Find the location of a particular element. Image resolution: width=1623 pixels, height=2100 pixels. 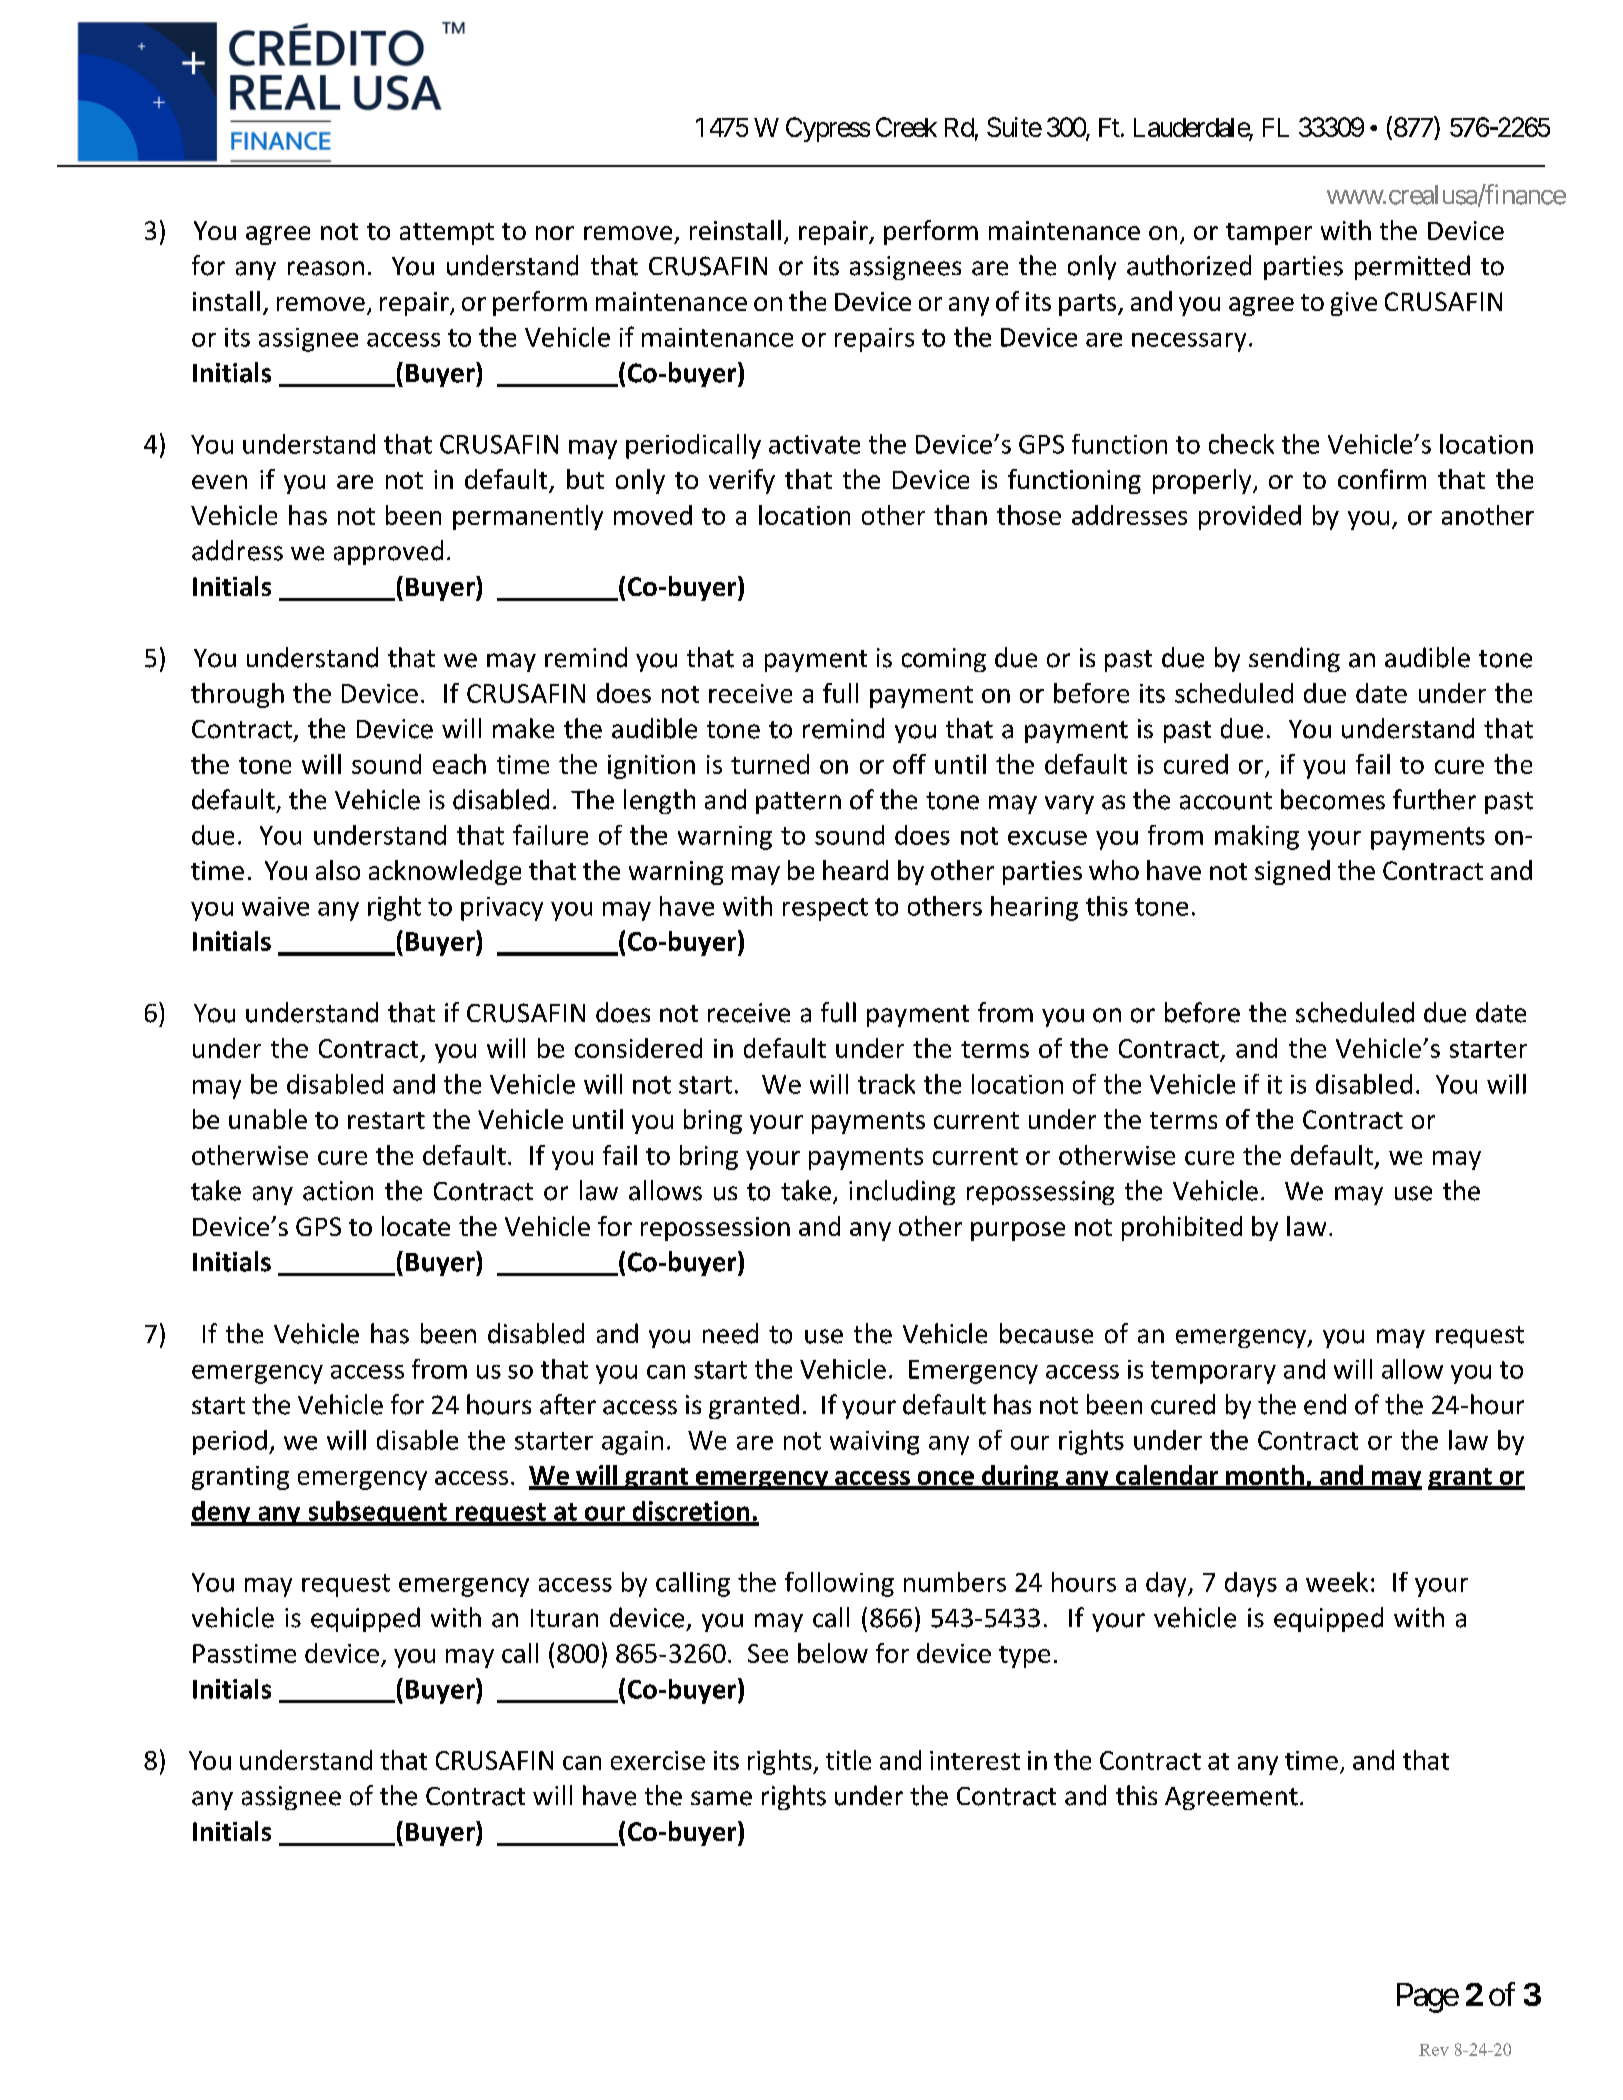

following is located at coordinates (839, 1584).
